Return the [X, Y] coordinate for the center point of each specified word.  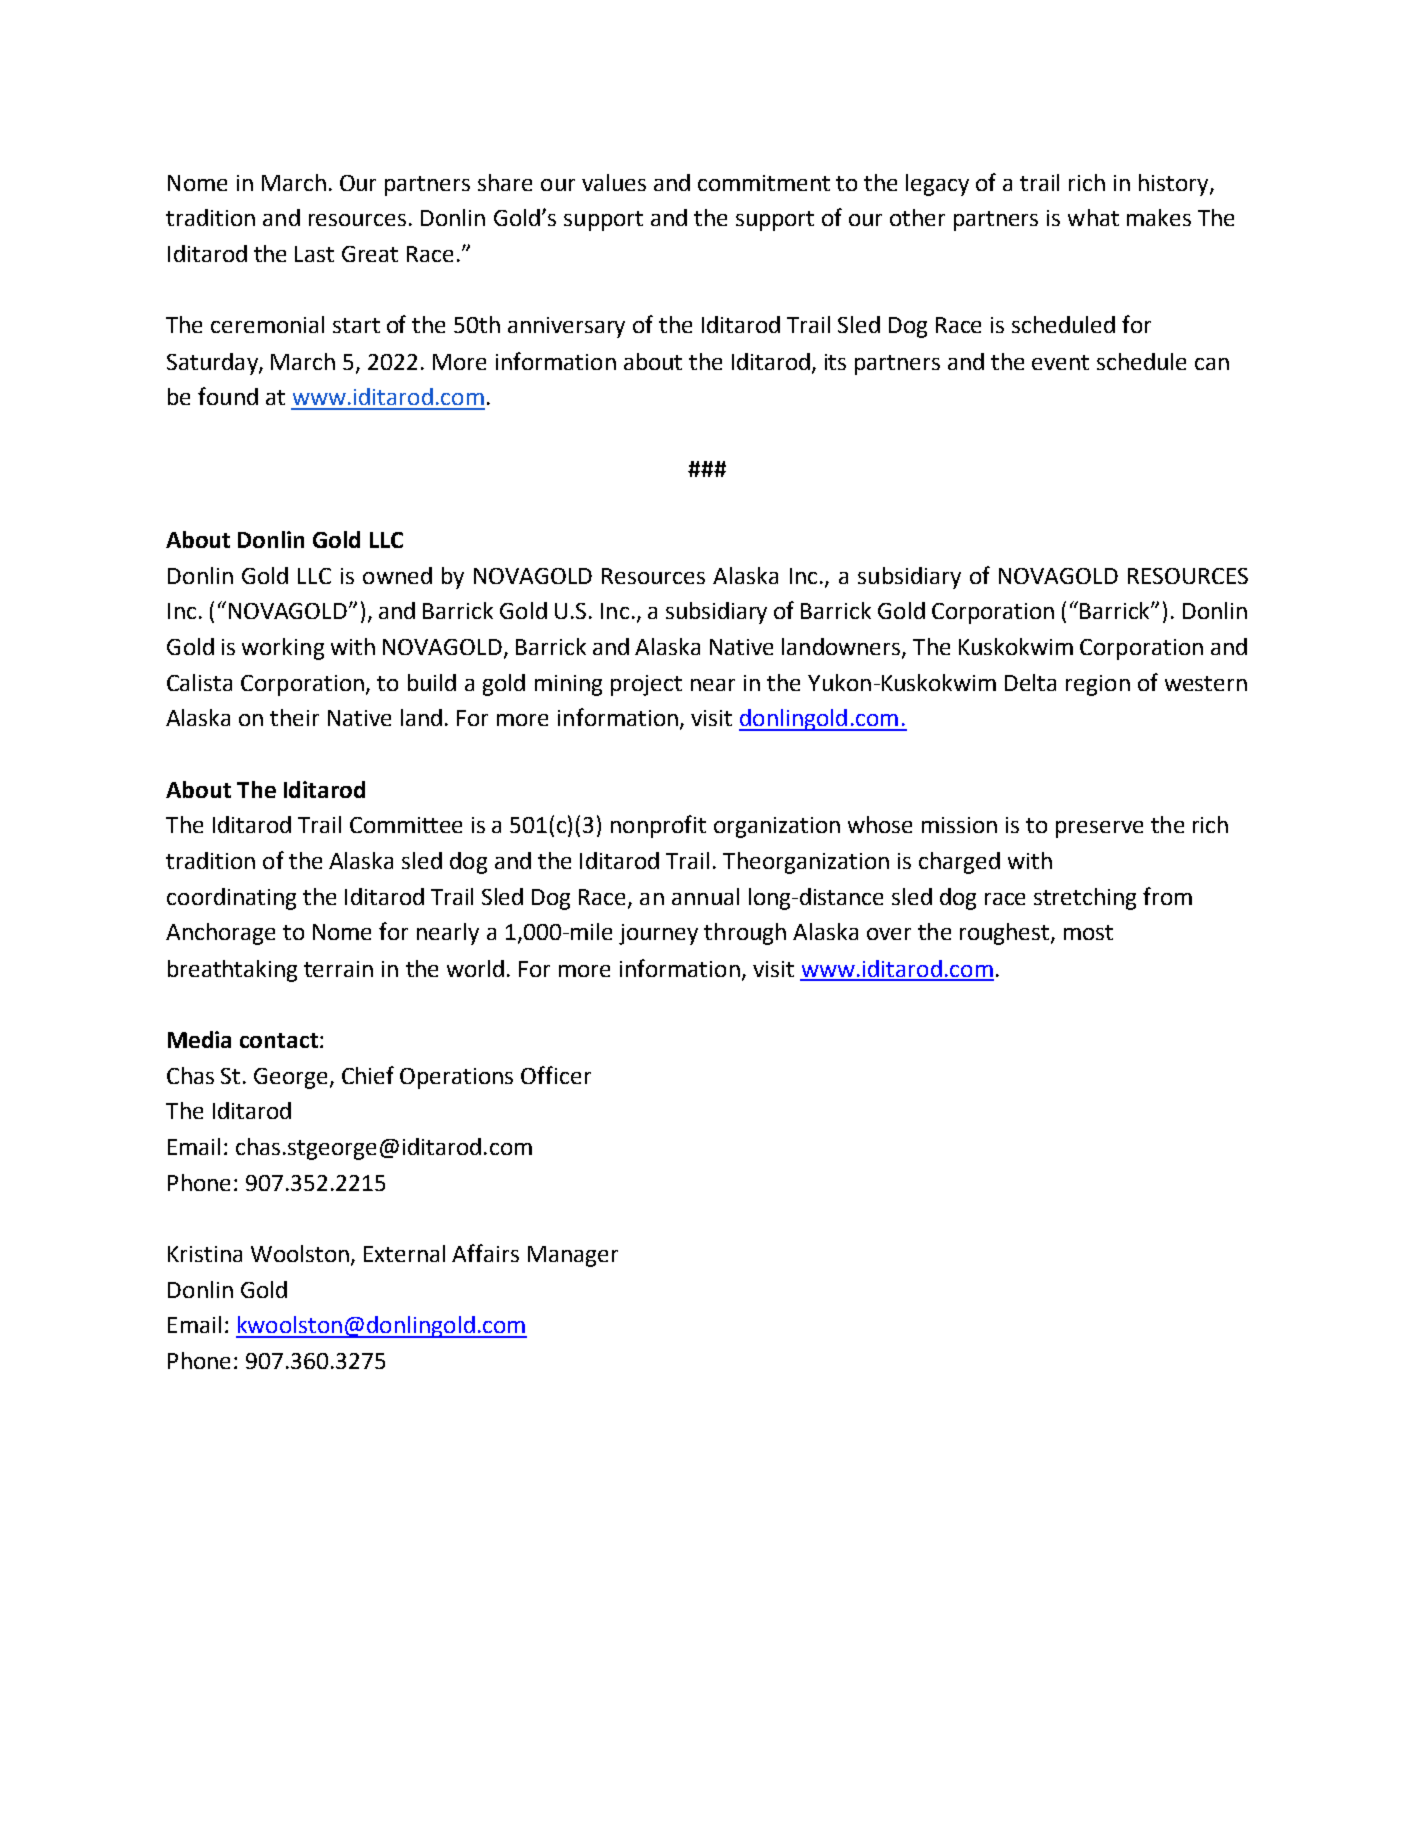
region [1098, 685]
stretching [1085, 899]
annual [705, 896]
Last [314, 254]
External [404, 1253]
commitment [764, 183]
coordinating [231, 899]
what [1093, 217]
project [646, 685]
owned [397, 575]
